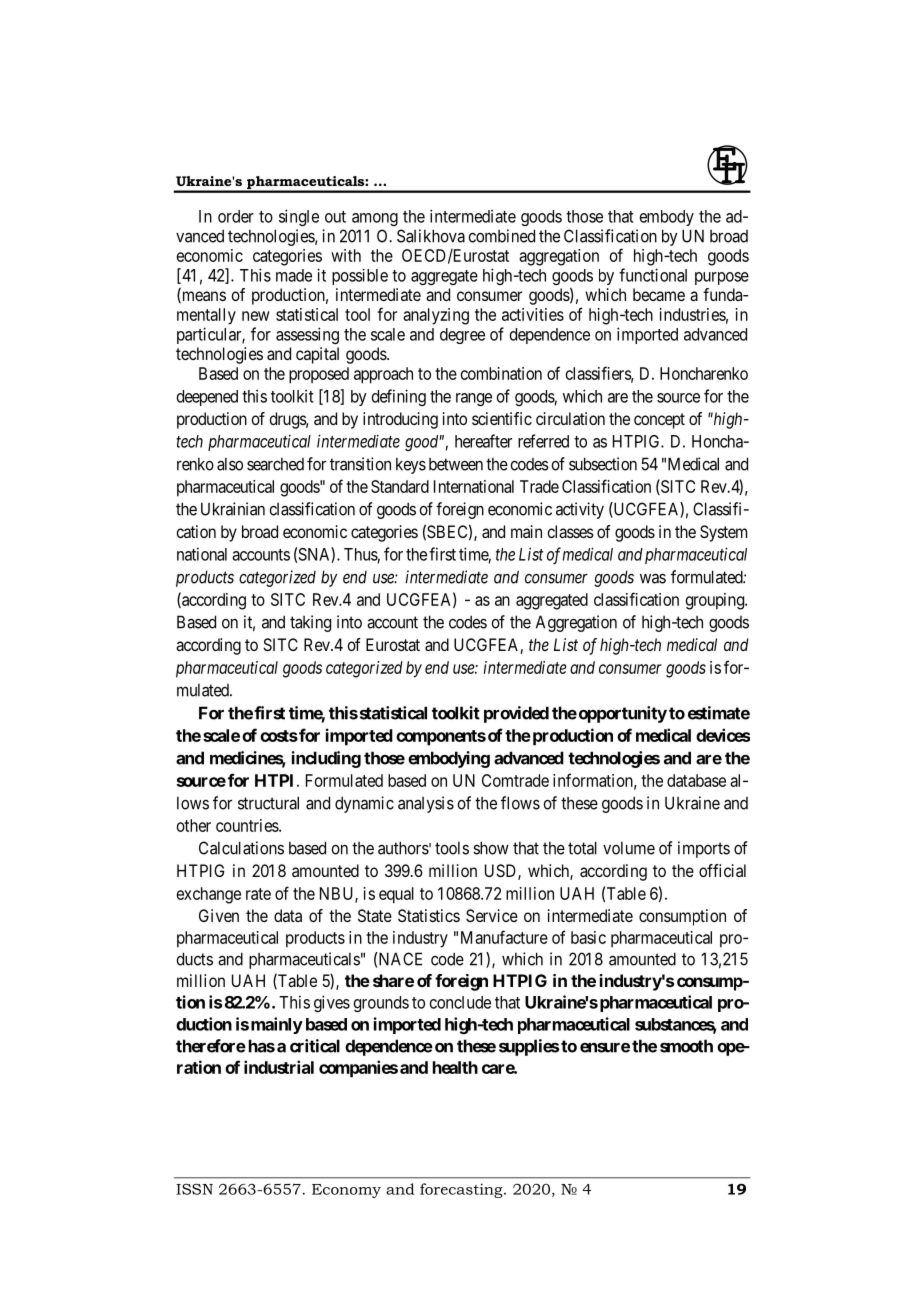 Image resolution: width=924 pixels, height=1308 pixels. Describe the element at coordinates (653, 578) in the screenshot. I see `was` at that location.
